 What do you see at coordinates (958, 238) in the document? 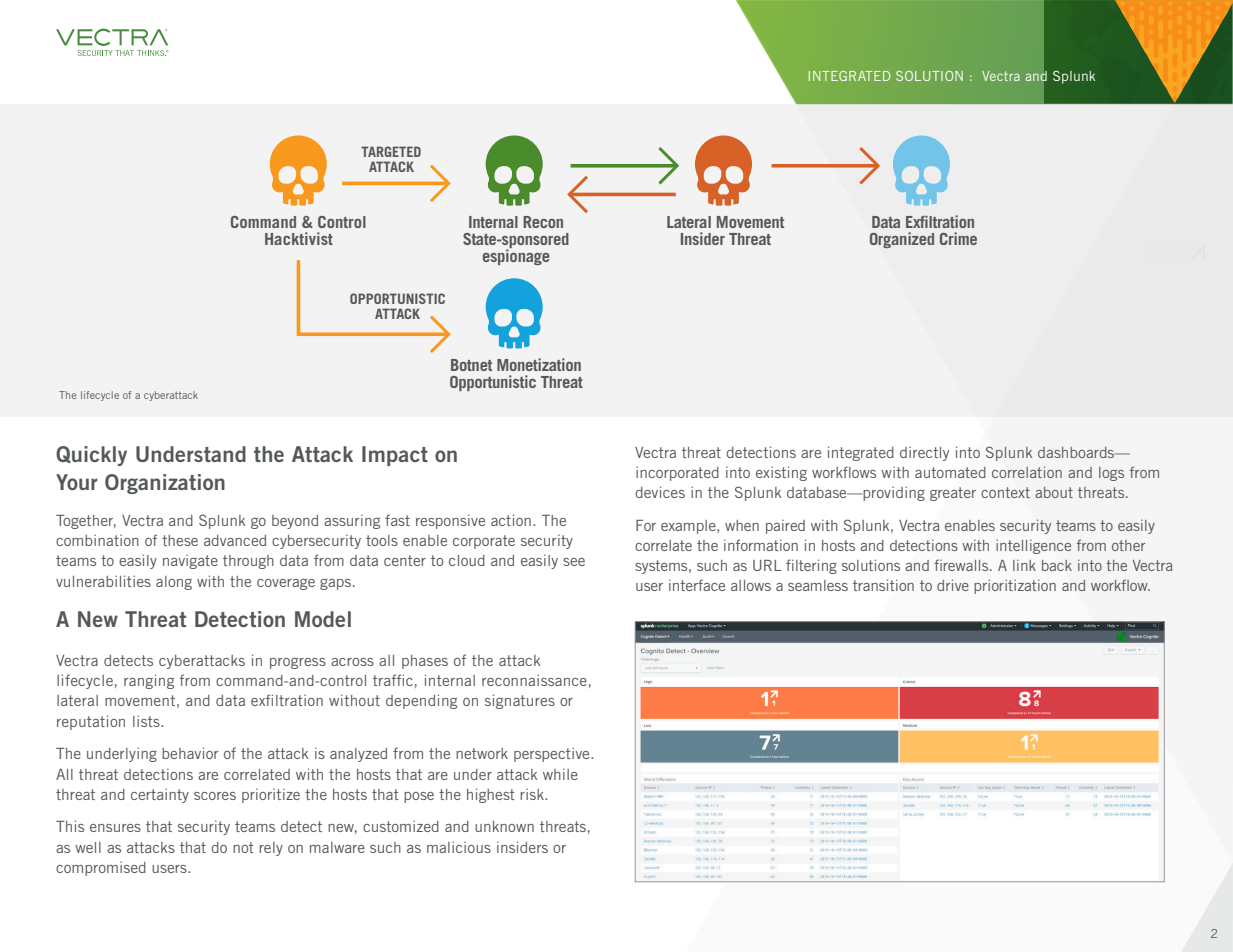
I see `Crime` at bounding box center [958, 238].
